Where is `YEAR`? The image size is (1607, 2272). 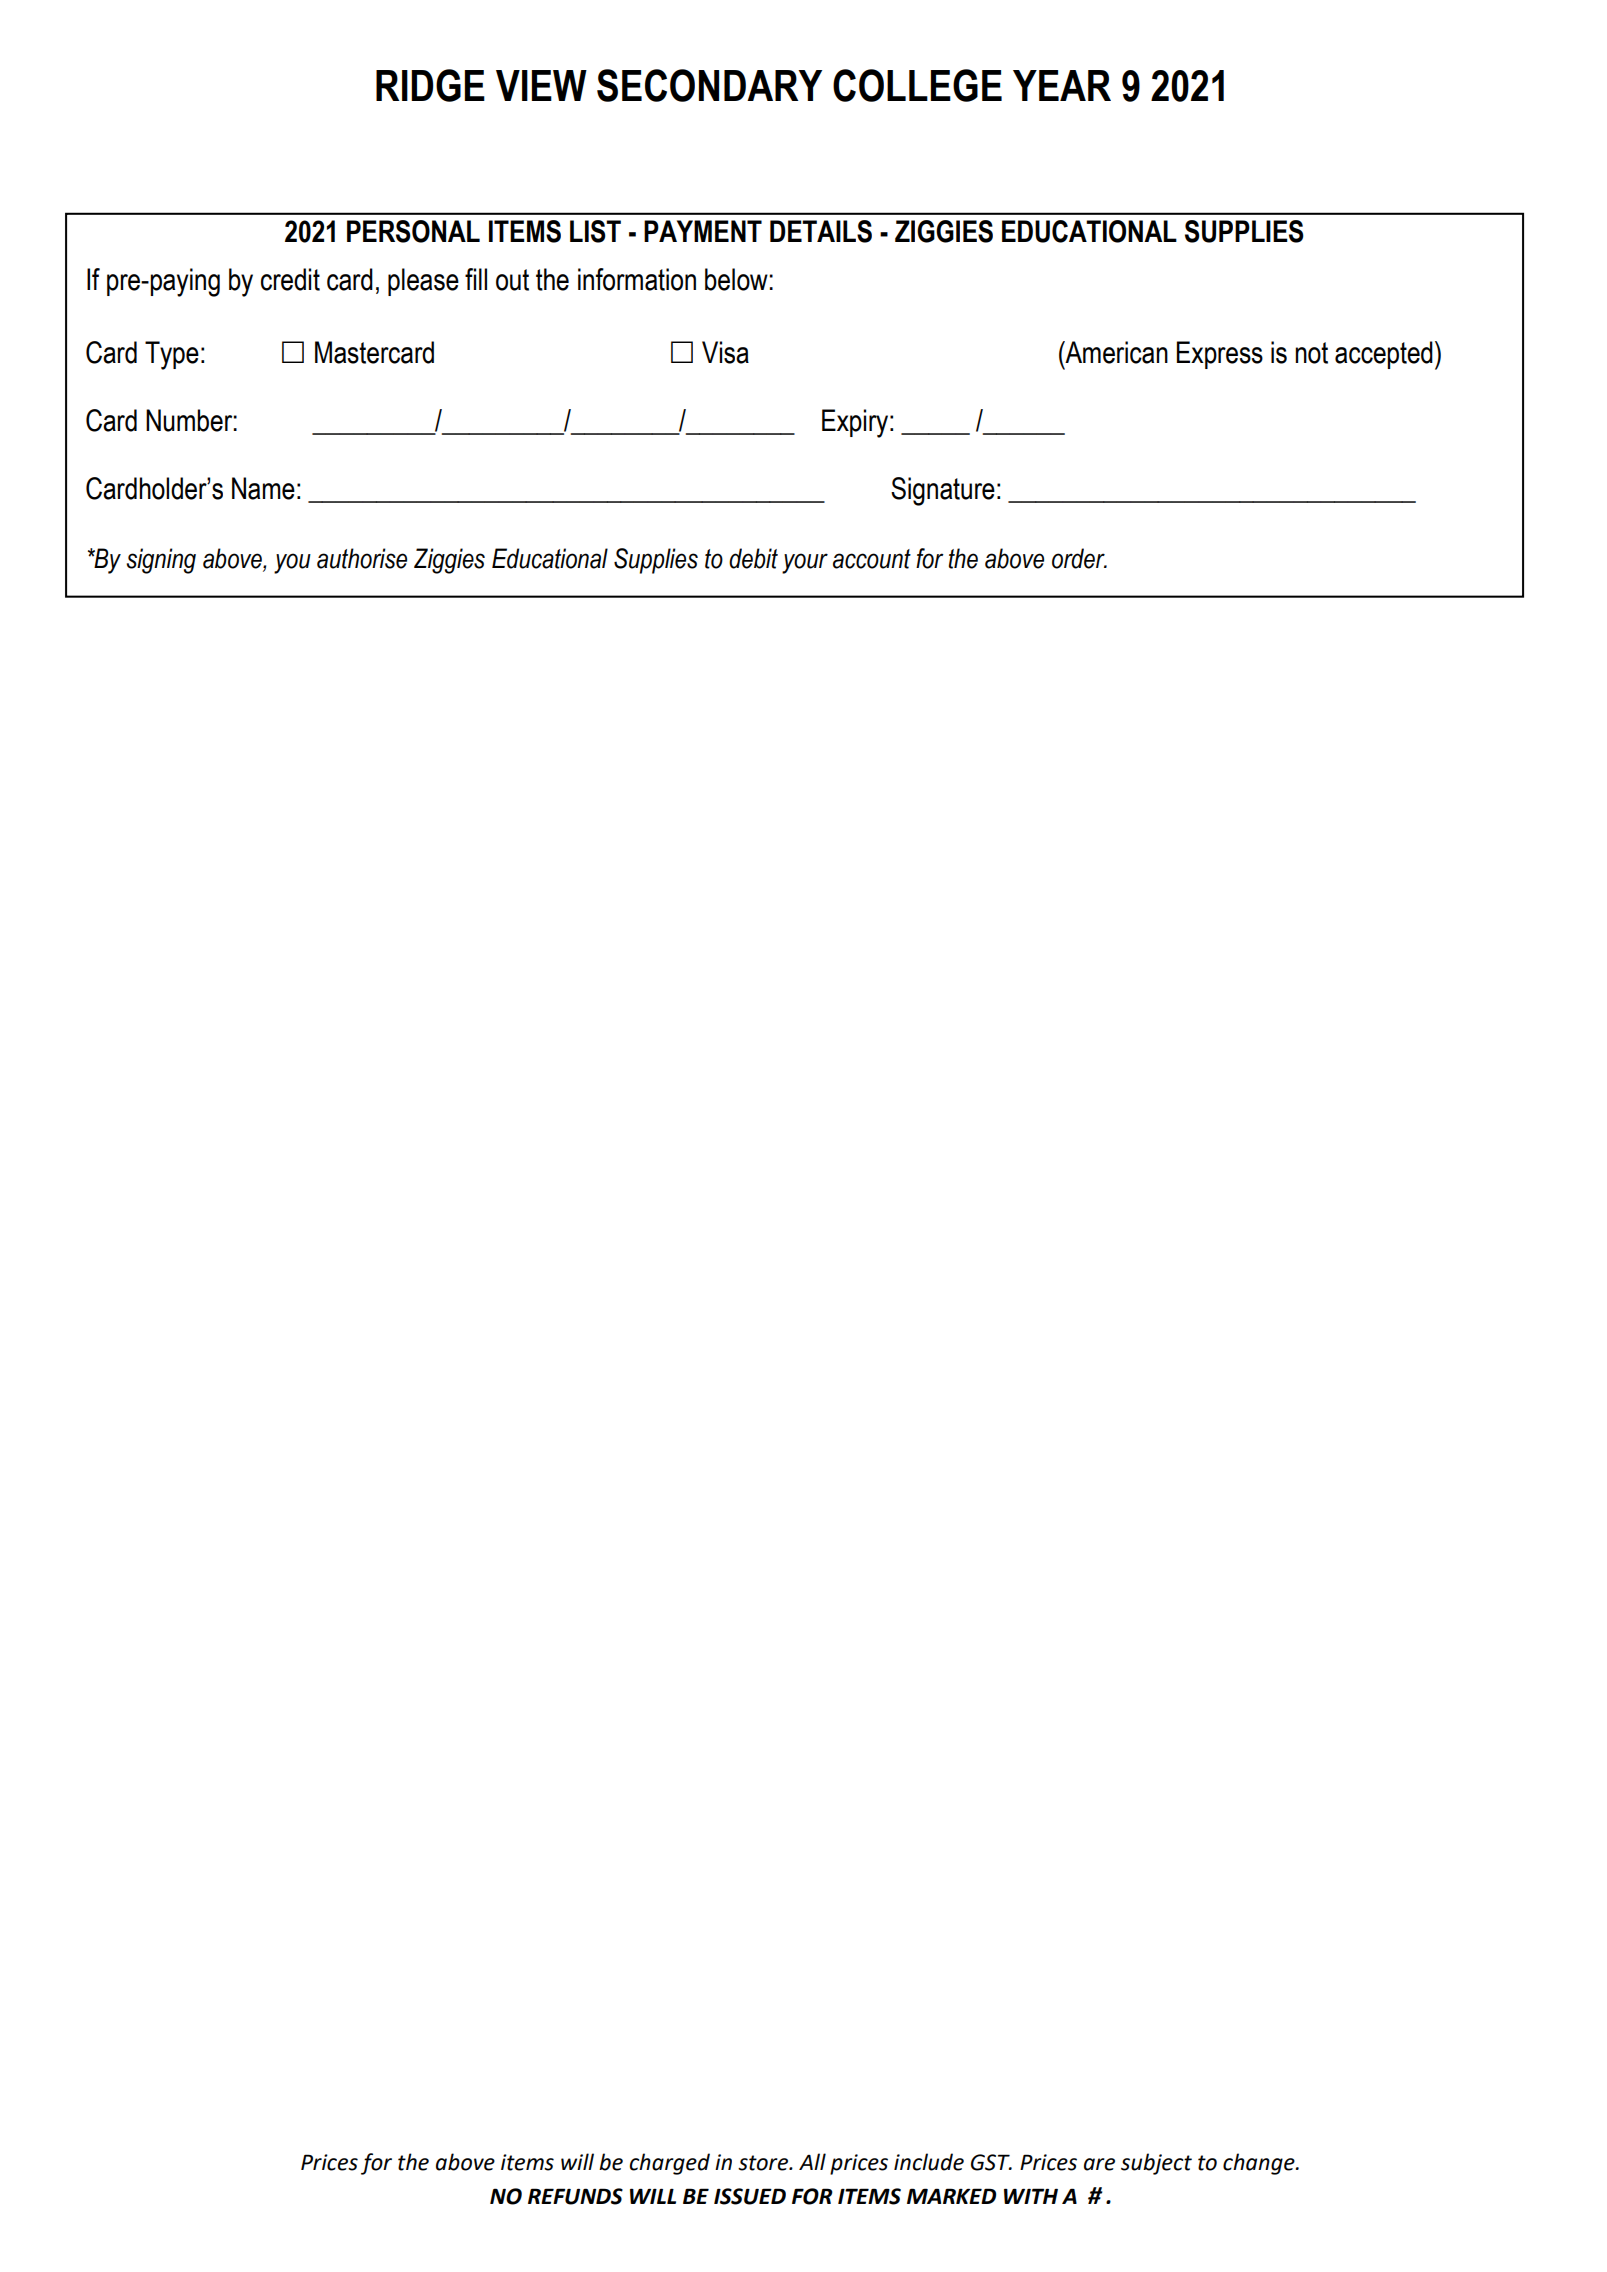 YEAR is located at coordinates (1062, 85).
